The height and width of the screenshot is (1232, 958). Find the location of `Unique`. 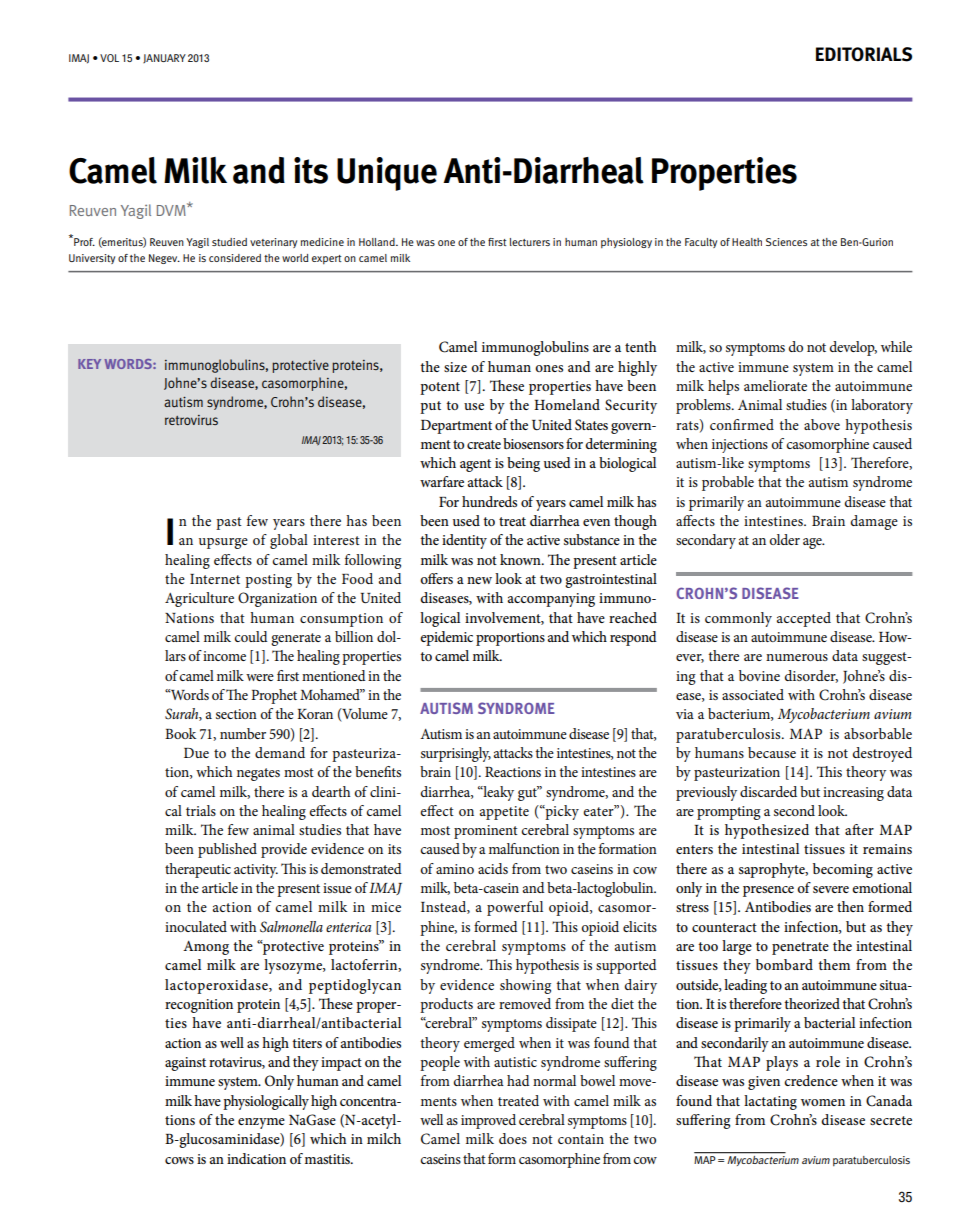

Unique is located at coordinates (387, 174).
